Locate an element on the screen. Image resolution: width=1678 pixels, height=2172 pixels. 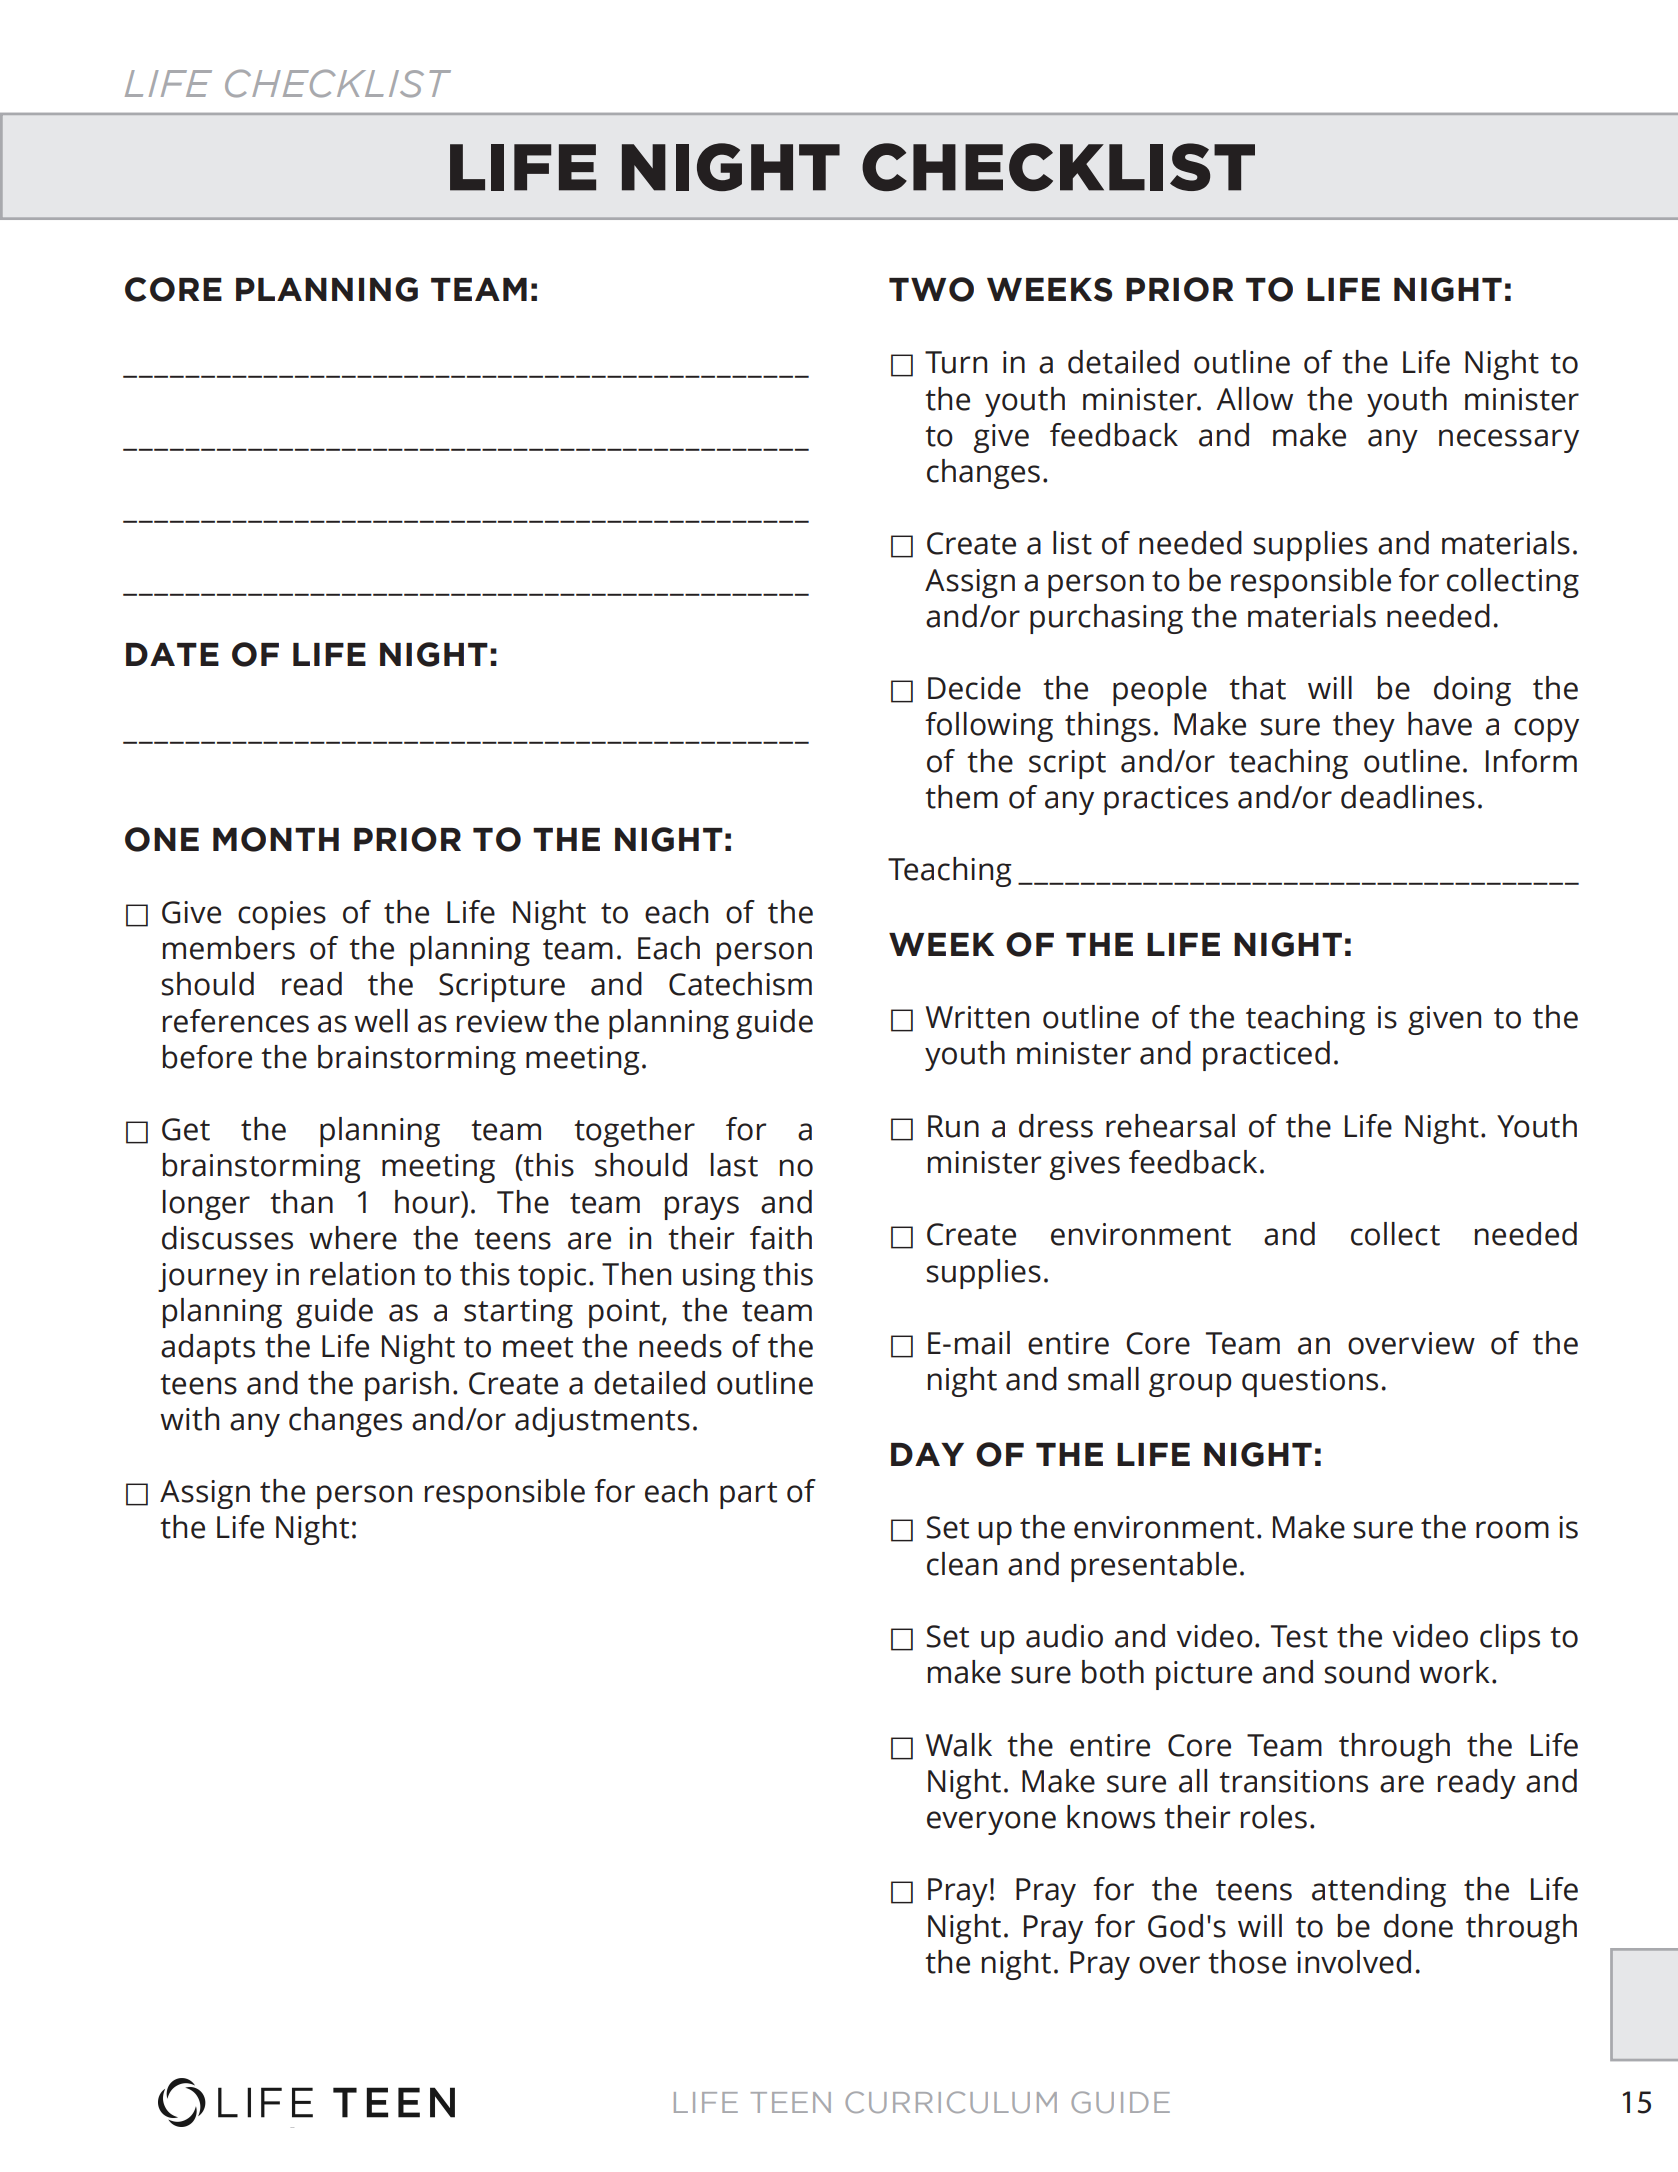
Walk is located at coordinates (959, 1745).
